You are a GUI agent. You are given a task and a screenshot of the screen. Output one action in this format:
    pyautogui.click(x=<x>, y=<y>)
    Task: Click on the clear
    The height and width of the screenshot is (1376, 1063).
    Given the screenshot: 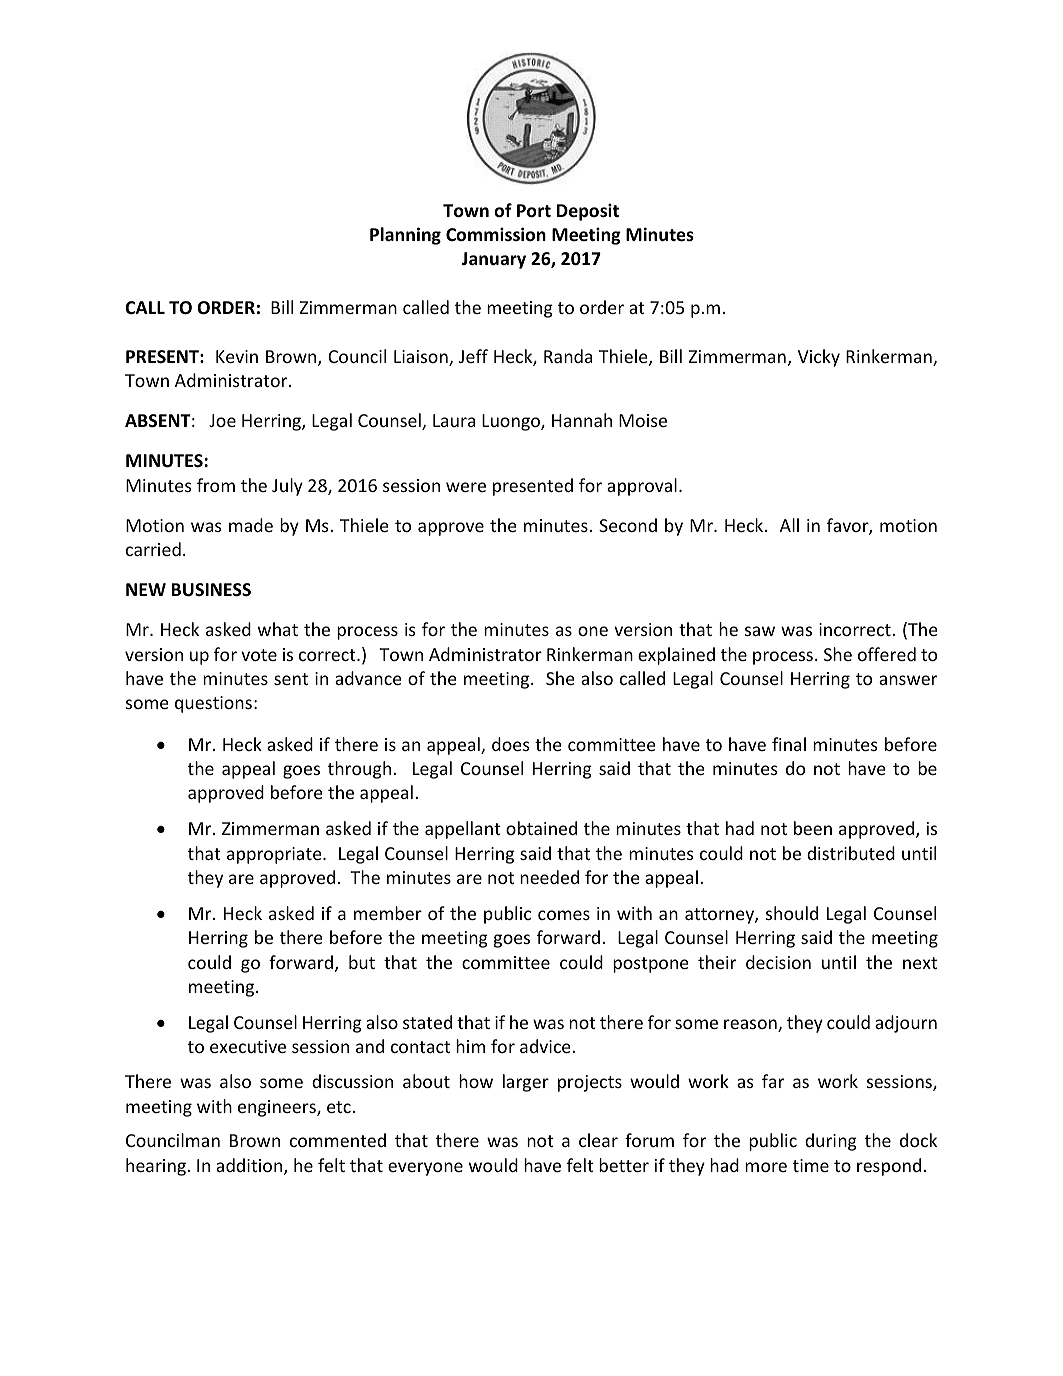 What is the action you would take?
    pyautogui.click(x=598, y=1140)
